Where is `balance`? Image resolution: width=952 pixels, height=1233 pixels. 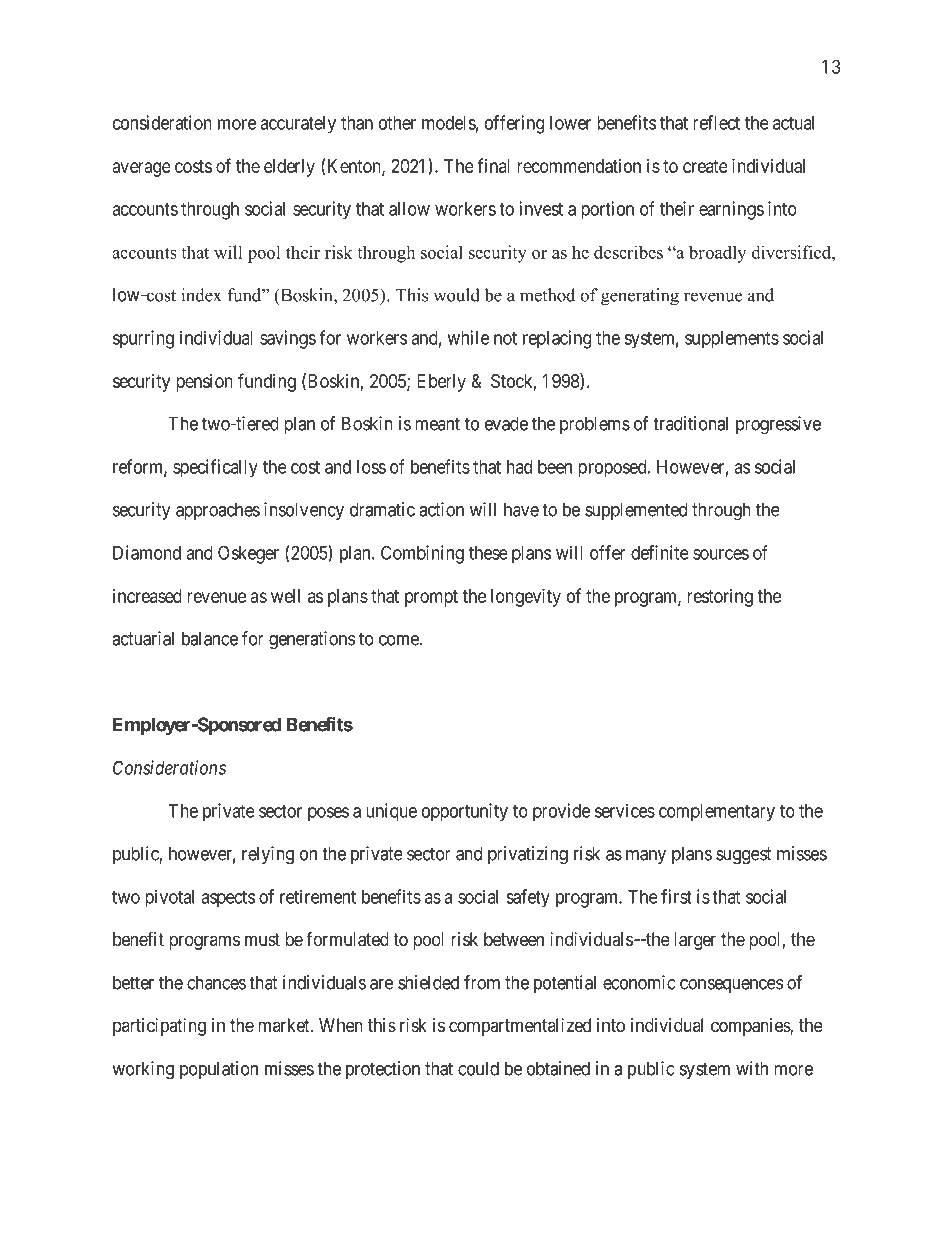 balance is located at coordinates (210, 638).
